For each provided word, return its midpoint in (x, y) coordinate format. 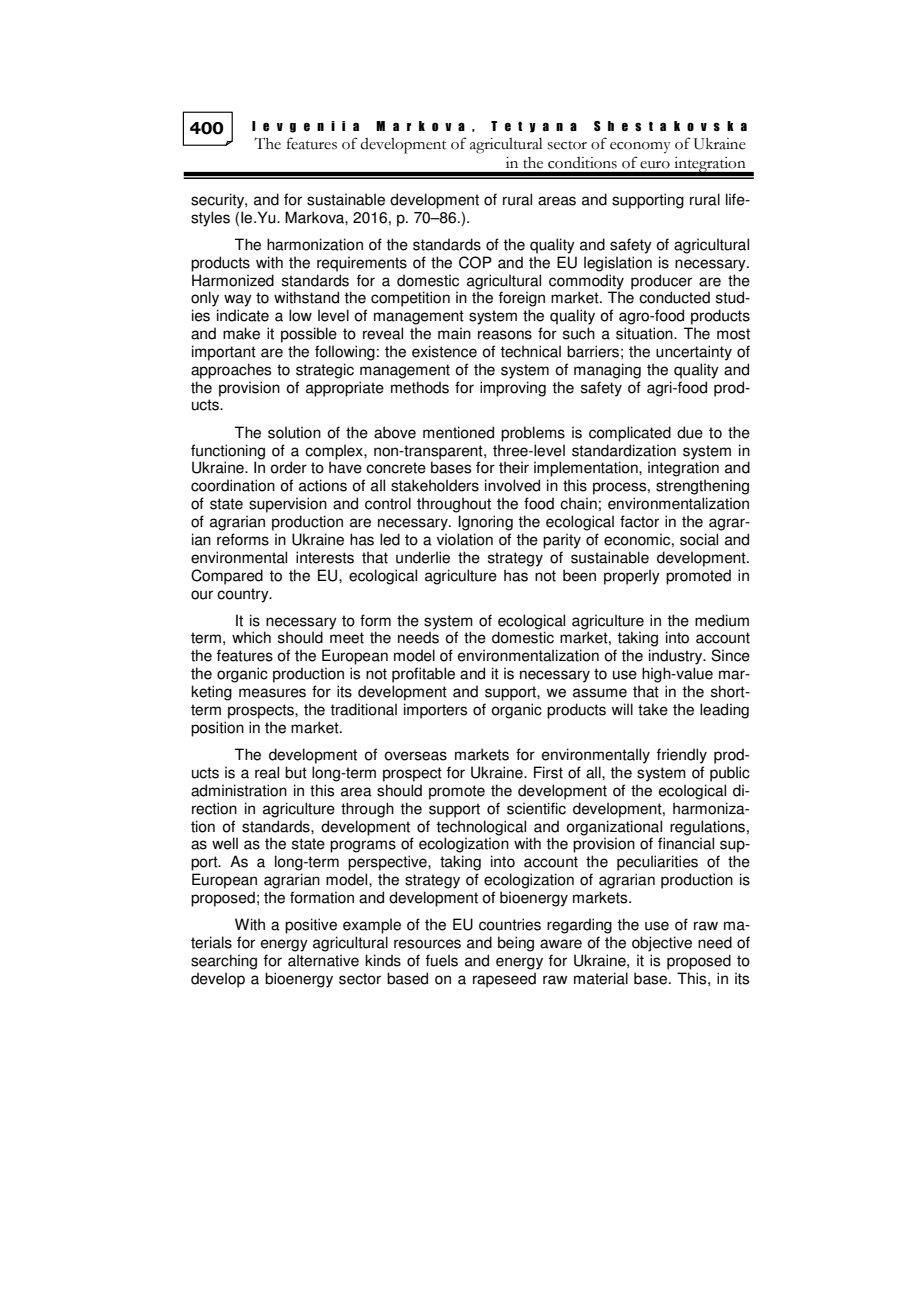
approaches (231, 371)
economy (640, 148)
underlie (423, 557)
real (267, 772)
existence (444, 351)
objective (662, 944)
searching (224, 962)
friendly (682, 756)
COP (475, 262)
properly (632, 577)
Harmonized (233, 280)
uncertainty (694, 353)
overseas (415, 756)
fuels (442, 960)
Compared (227, 577)
